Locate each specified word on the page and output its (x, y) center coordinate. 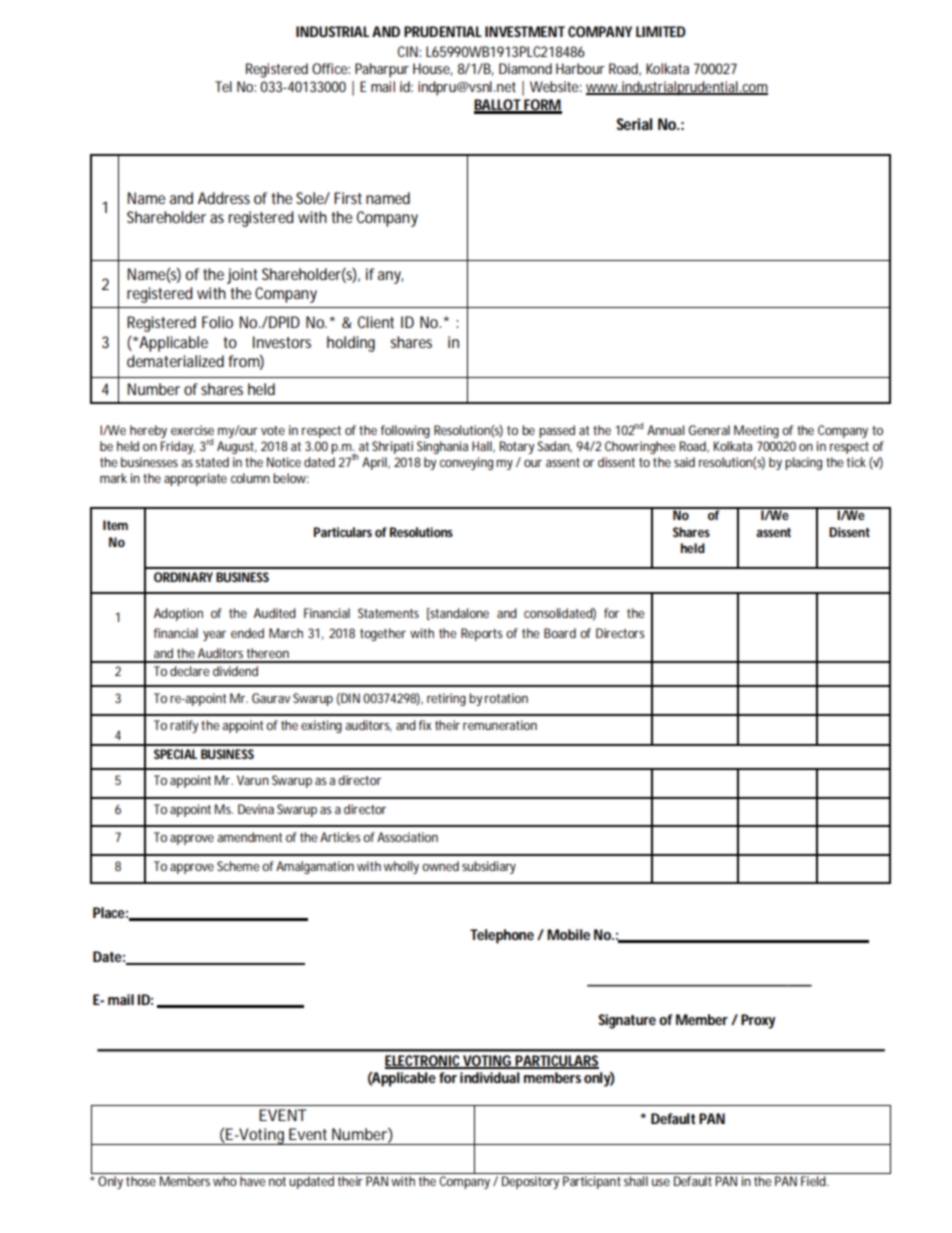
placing (803, 463)
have (252, 1179)
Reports (482, 634)
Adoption (178, 614)
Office (330, 68)
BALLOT (498, 106)
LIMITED (661, 31)
